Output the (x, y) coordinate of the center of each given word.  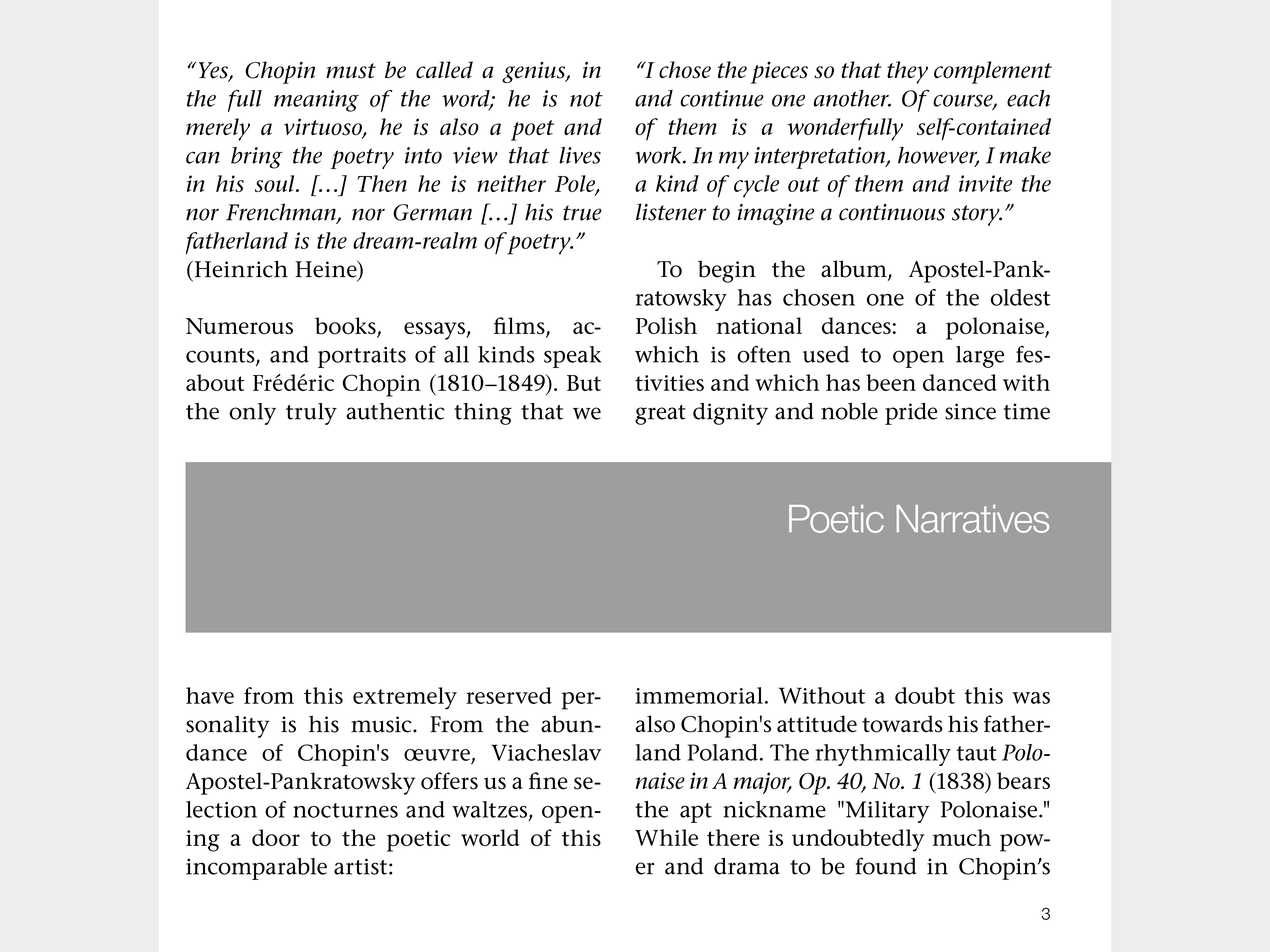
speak (572, 357)
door (276, 837)
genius (534, 72)
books (346, 327)
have (210, 695)
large (980, 357)
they (907, 72)
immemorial (699, 695)
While (666, 837)
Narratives (973, 519)
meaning (316, 101)
